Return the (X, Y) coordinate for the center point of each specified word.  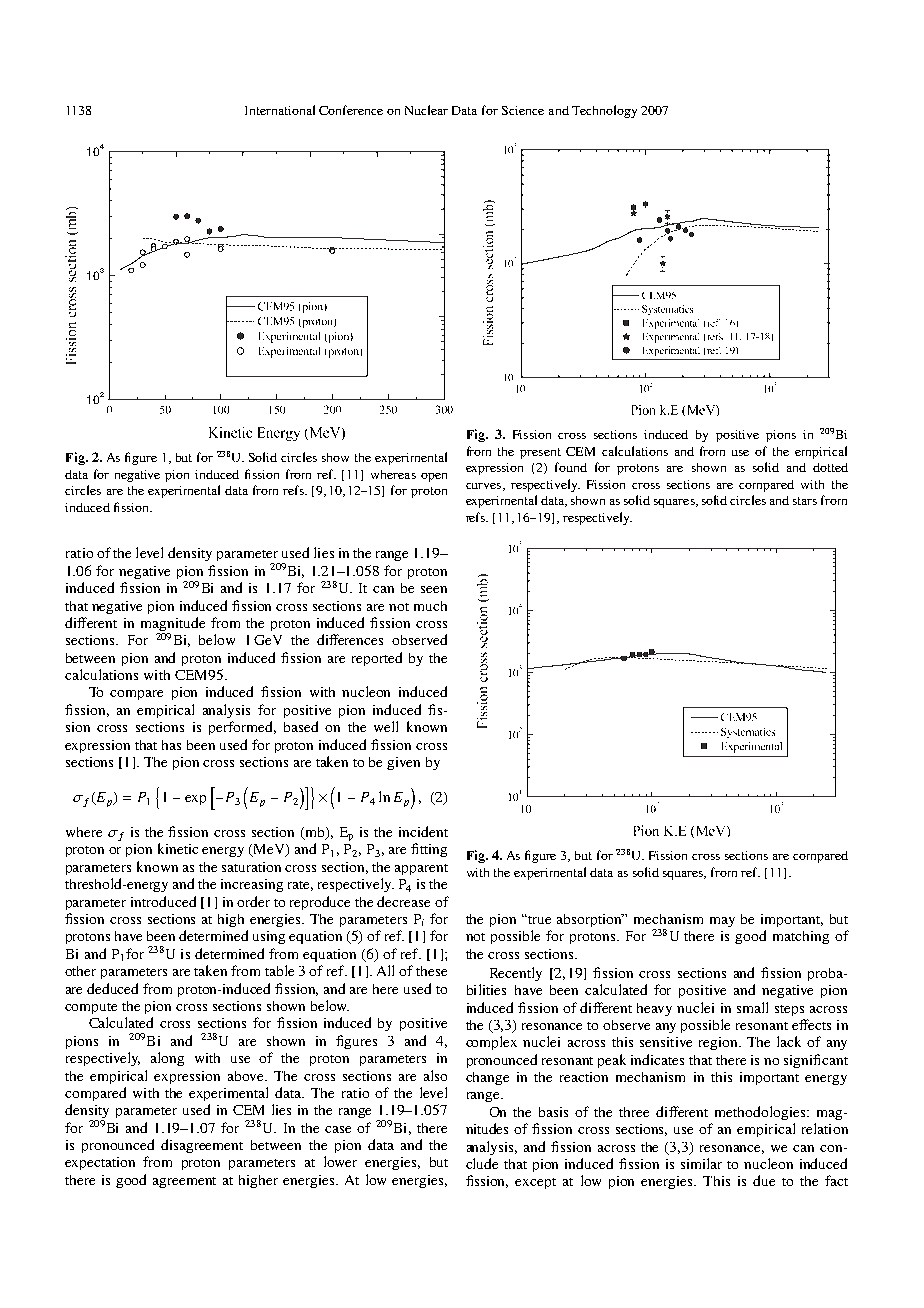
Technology (604, 111)
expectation (100, 1163)
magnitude (173, 625)
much (430, 606)
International (280, 110)
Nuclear (426, 110)
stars (805, 501)
